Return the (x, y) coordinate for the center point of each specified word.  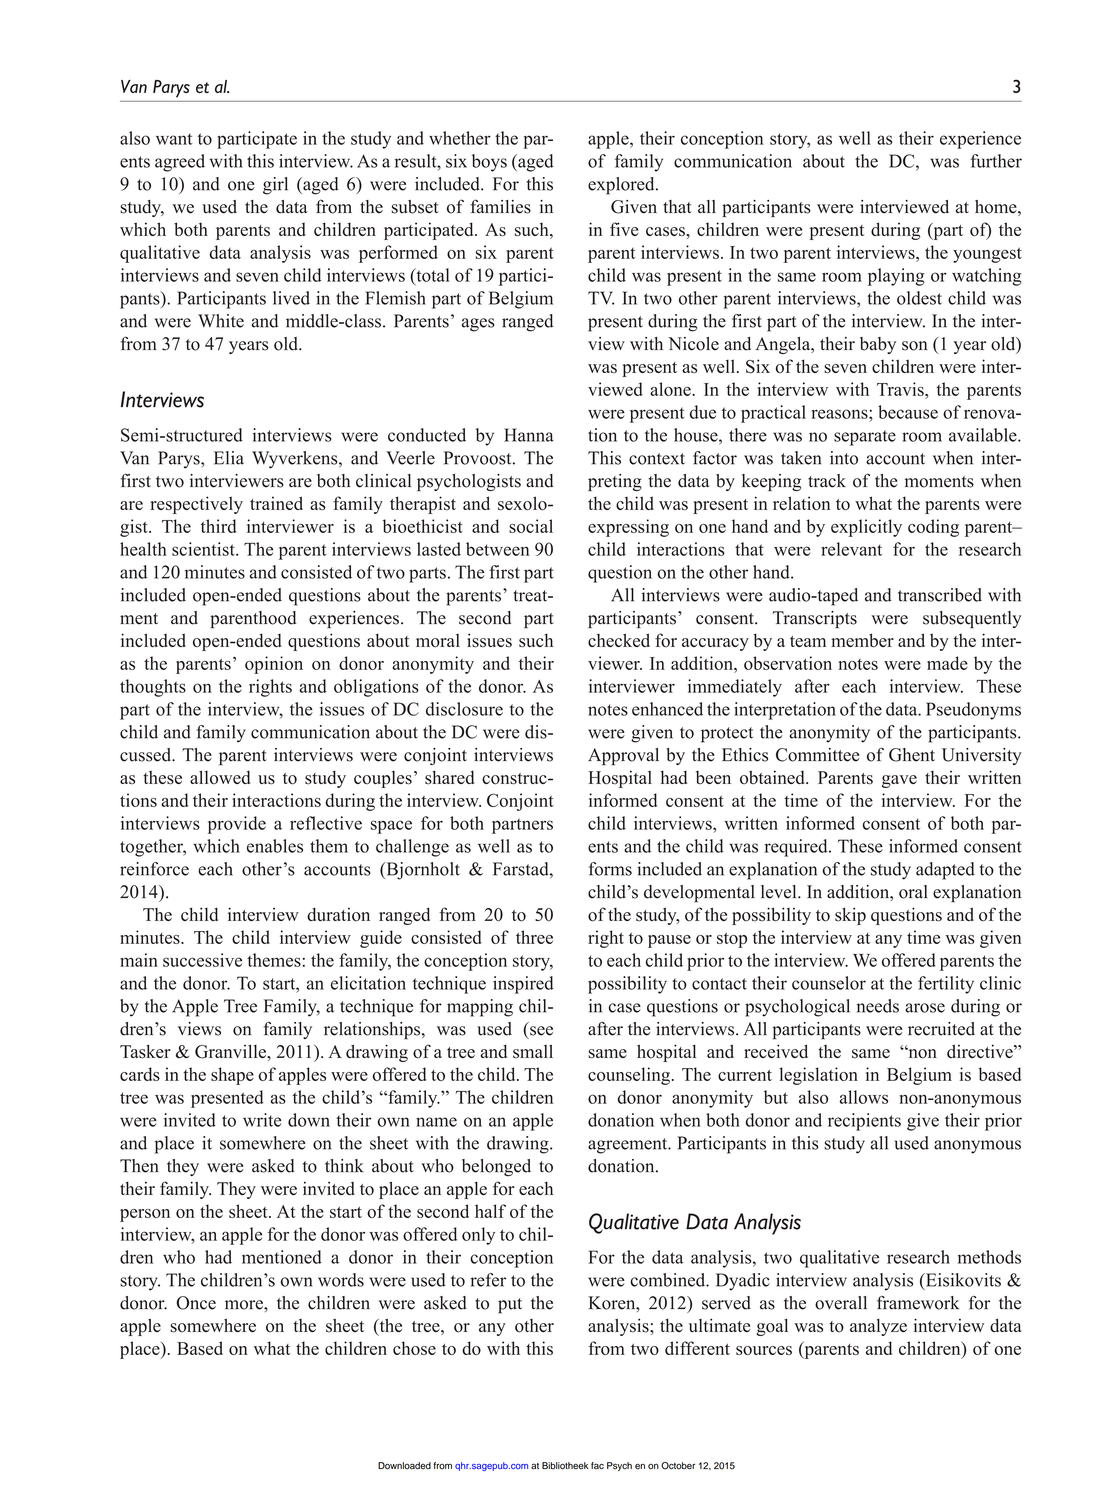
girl (275, 186)
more (245, 1305)
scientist (204, 549)
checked (619, 640)
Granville (231, 1051)
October (678, 1466)
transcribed (940, 595)
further (996, 161)
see (541, 1031)
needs (878, 1006)
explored (622, 186)
